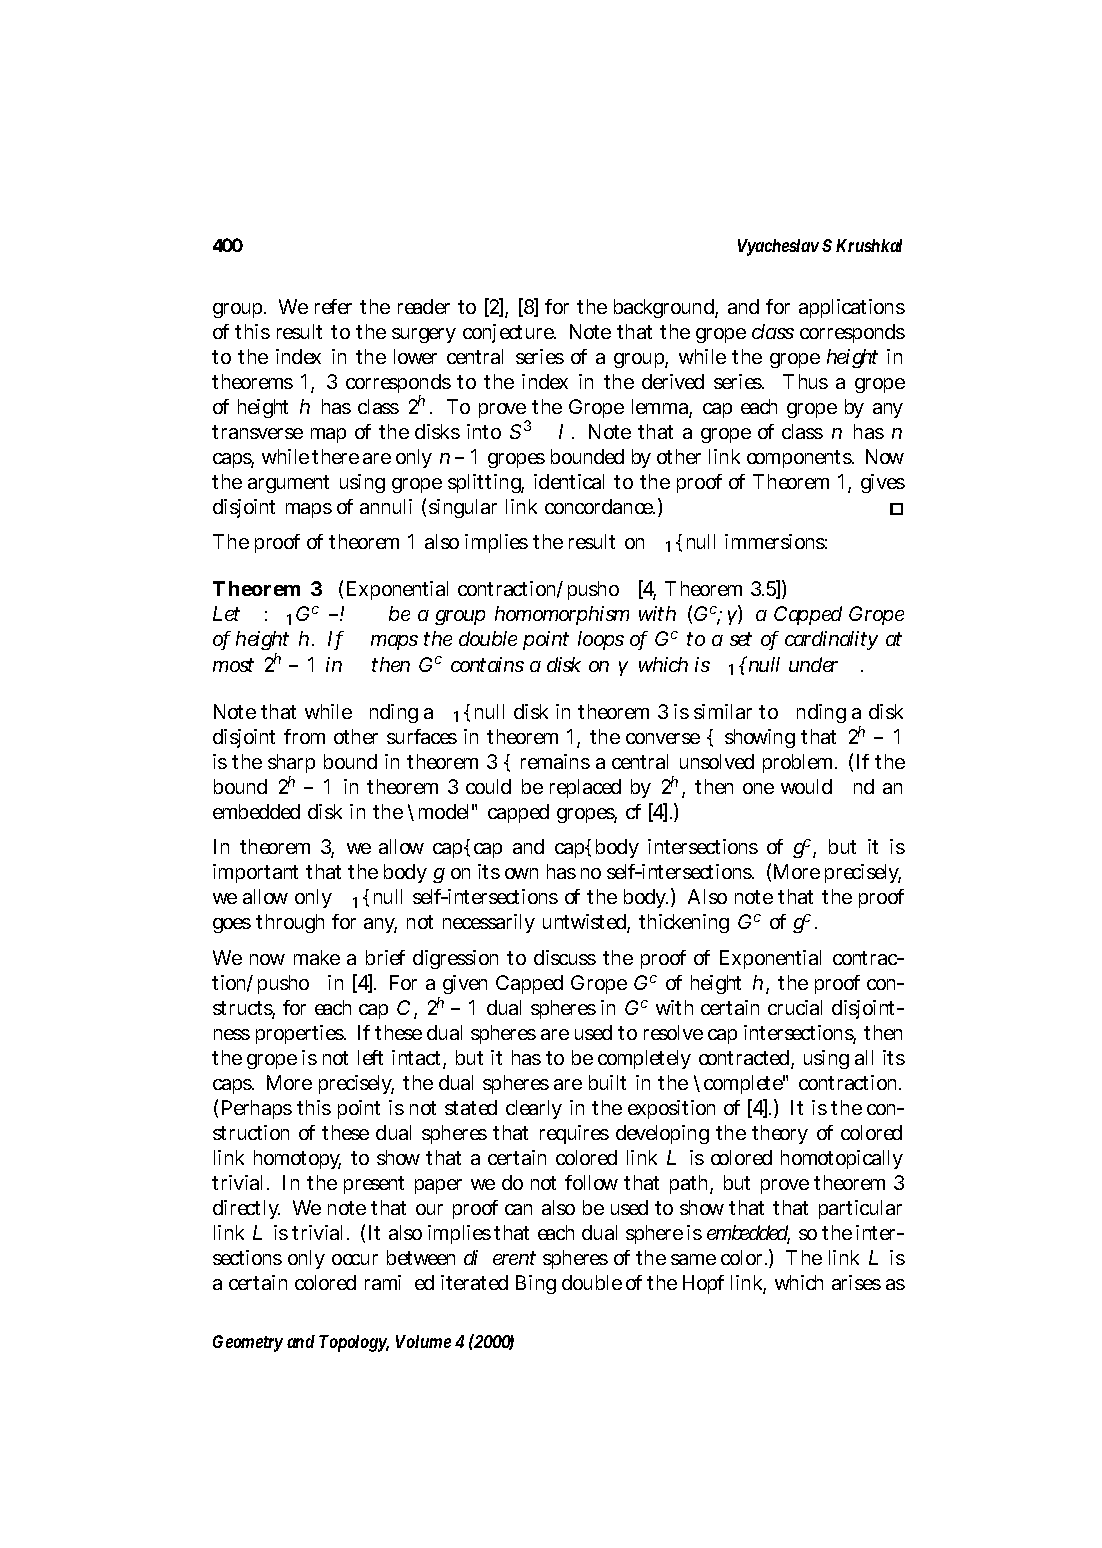 The image size is (1102, 1548). Describe the element at coordinates (333, 306) in the image. I see `refer` at that location.
